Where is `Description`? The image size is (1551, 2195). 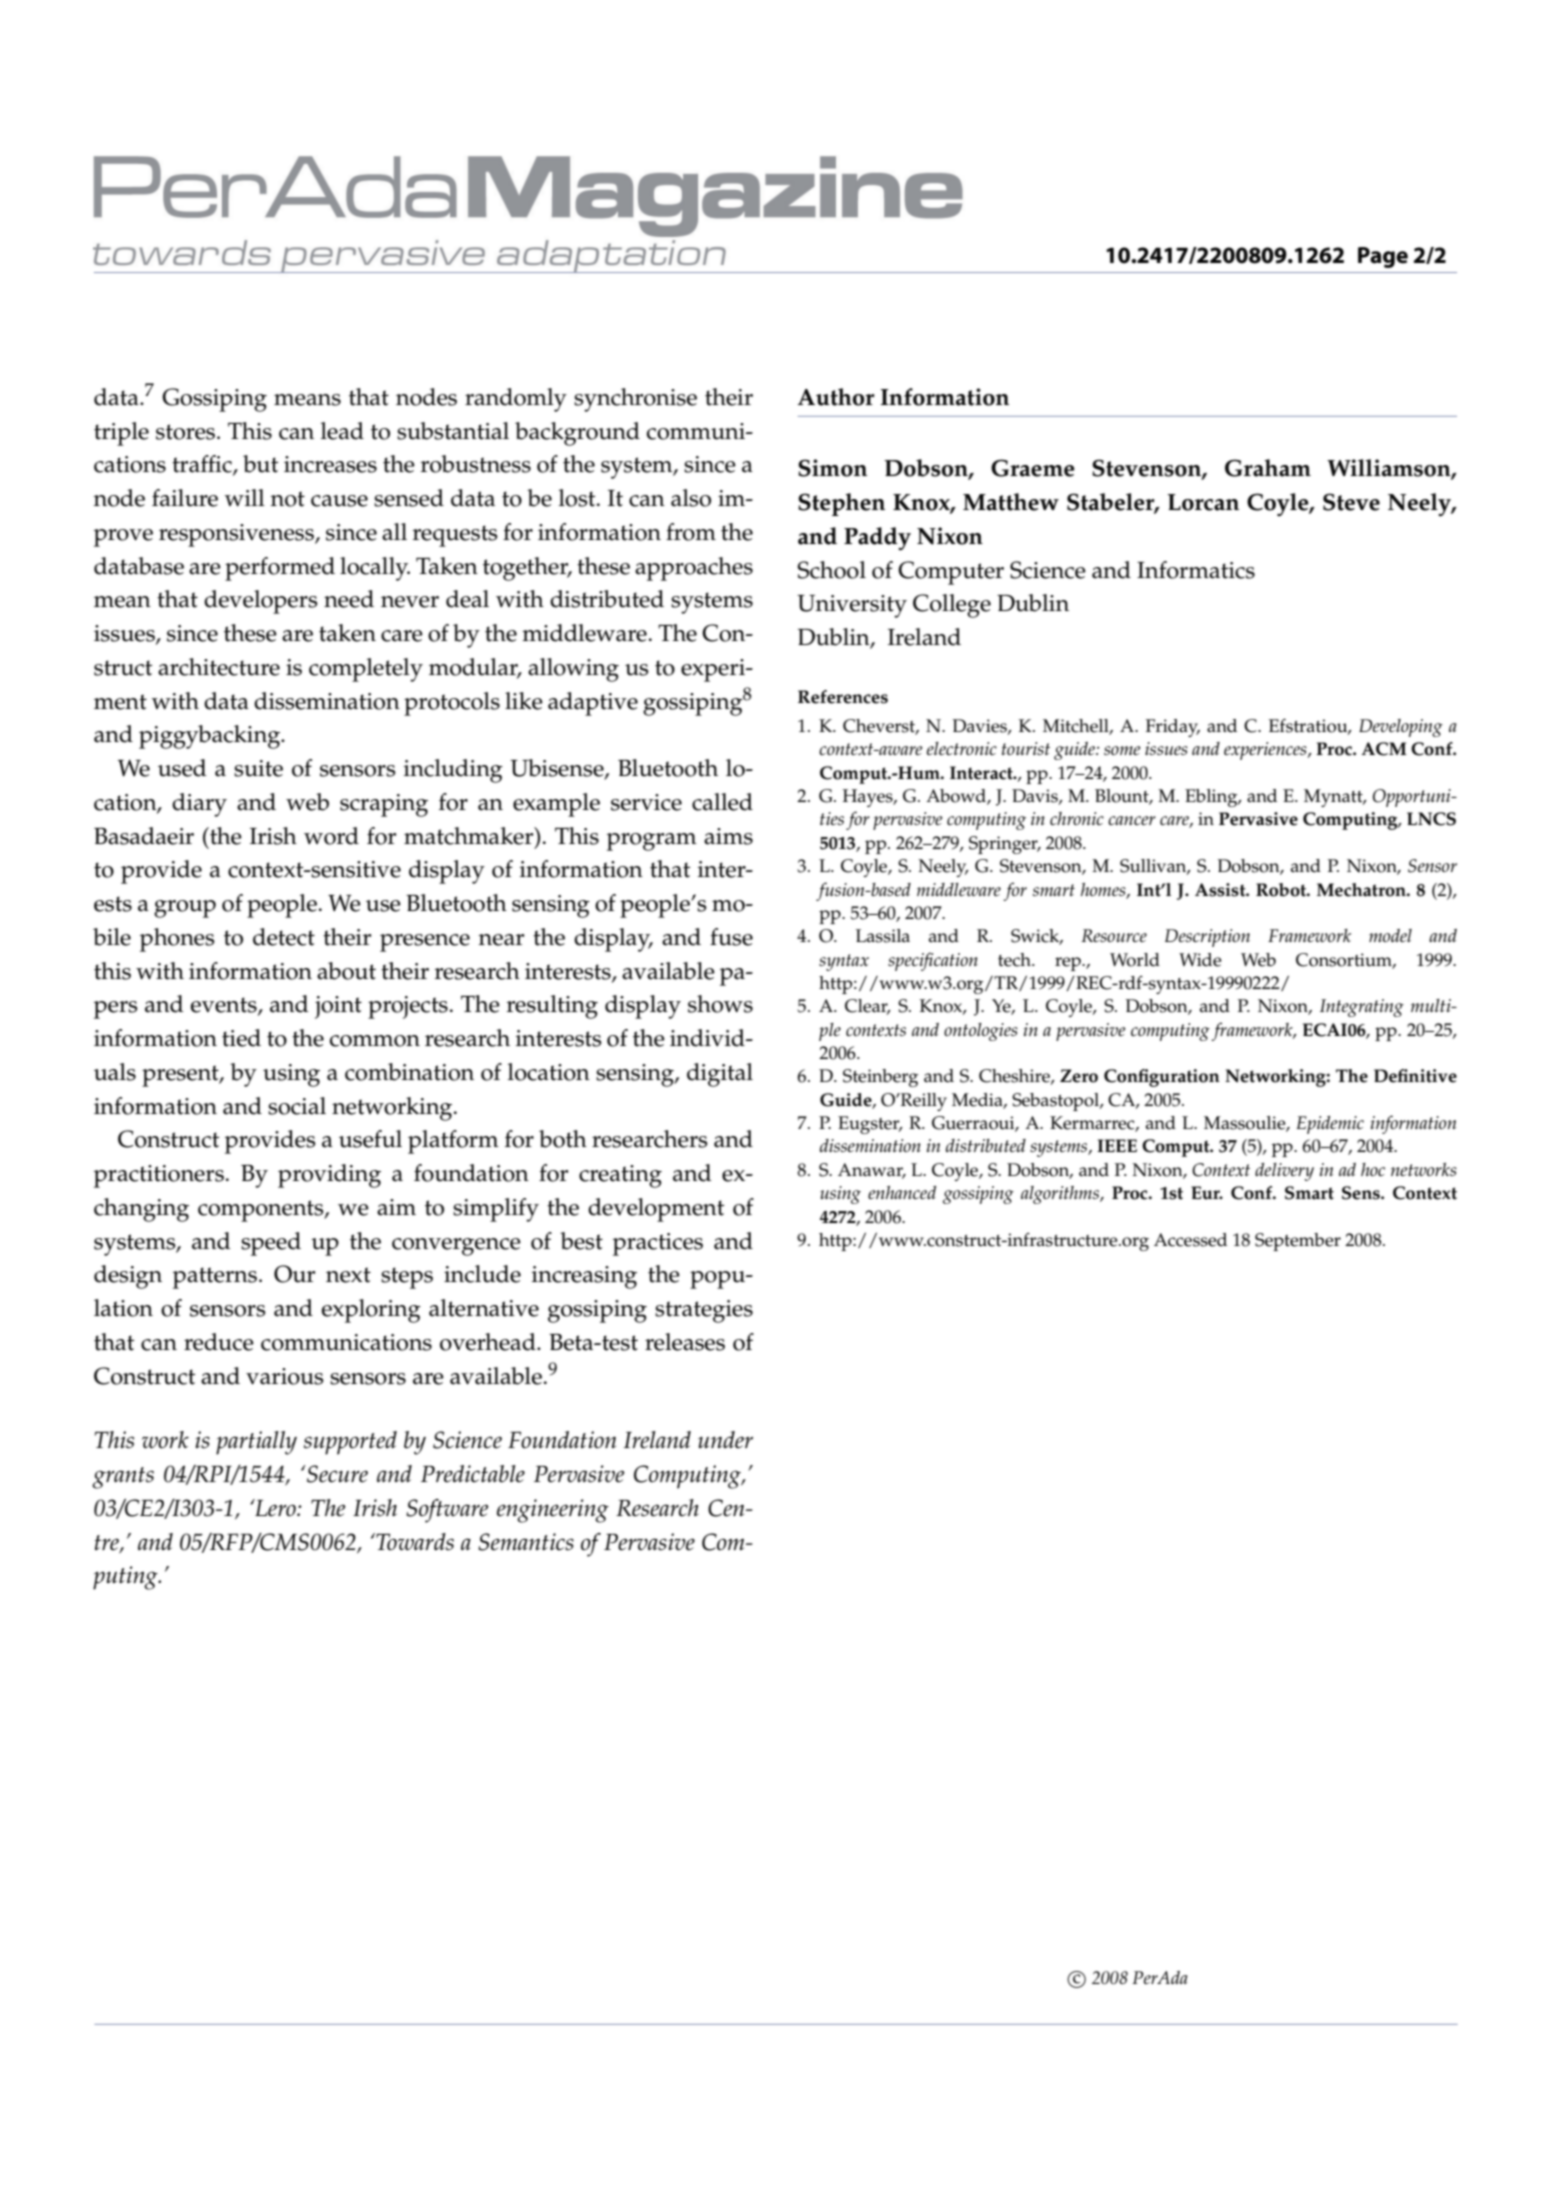
Description is located at coordinates (1207, 938).
